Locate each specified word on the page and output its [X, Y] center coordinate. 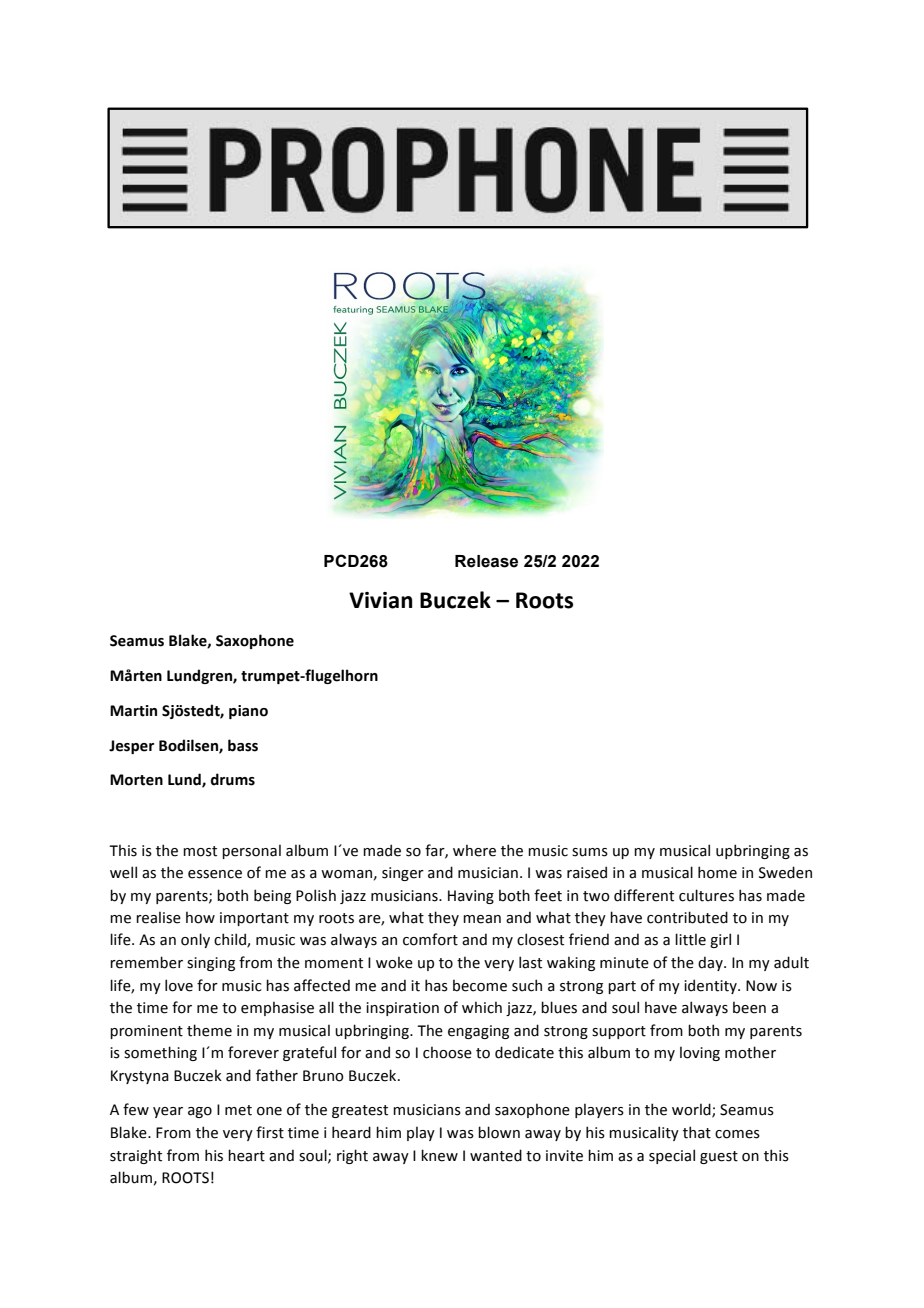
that [697, 1132]
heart [246, 1155]
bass [243, 745]
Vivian [381, 600]
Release [486, 561]
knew [439, 1155]
